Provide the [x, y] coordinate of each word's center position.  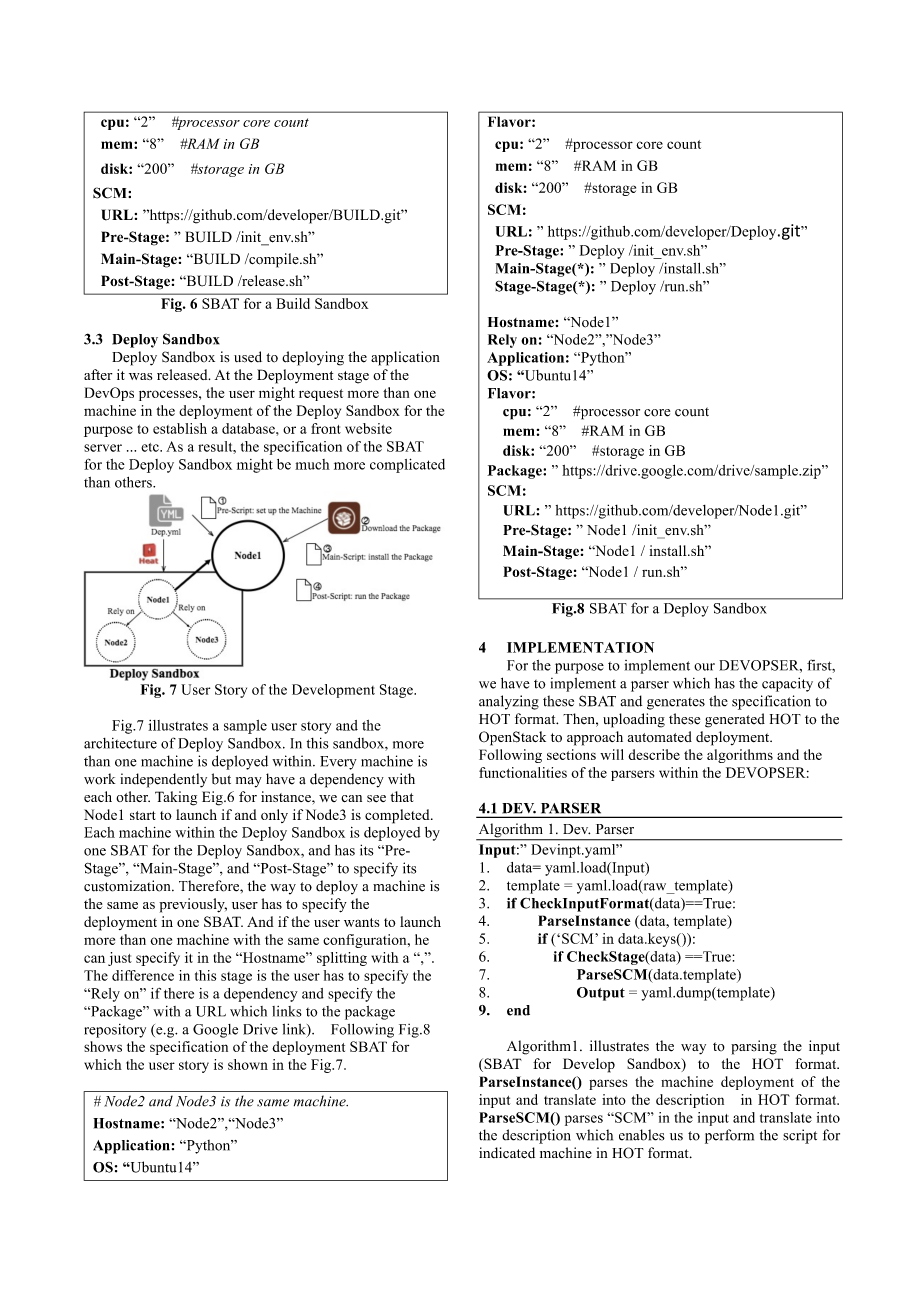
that [401, 796]
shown [248, 1064]
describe [654, 754]
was [140, 376]
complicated [407, 465]
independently [163, 780]
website [368, 428]
